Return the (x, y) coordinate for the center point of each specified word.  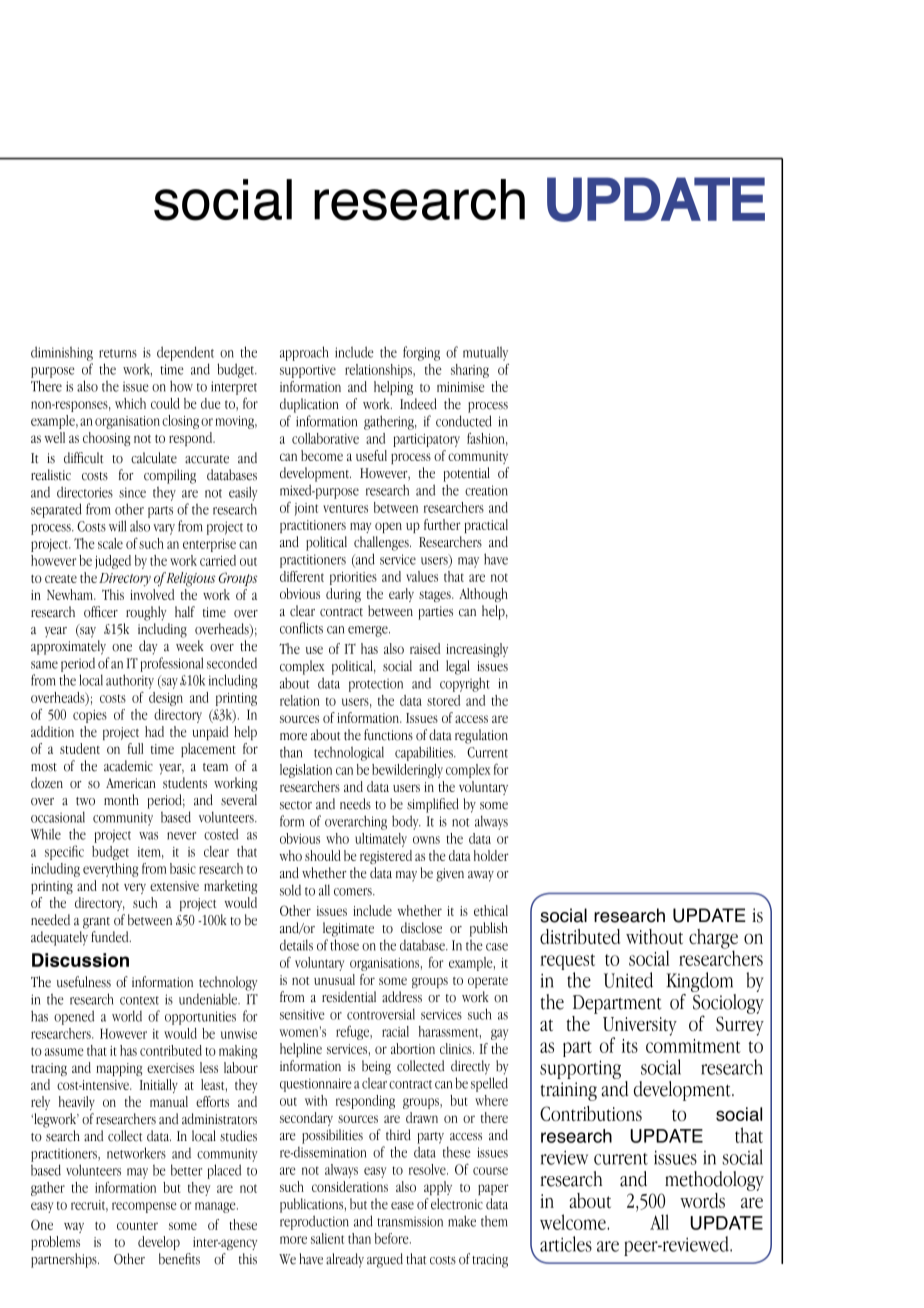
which (130, 403)
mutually (485, 353)
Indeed (418, 404)
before (393, 1238)
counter (137, 1226)
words (702, 1200)
